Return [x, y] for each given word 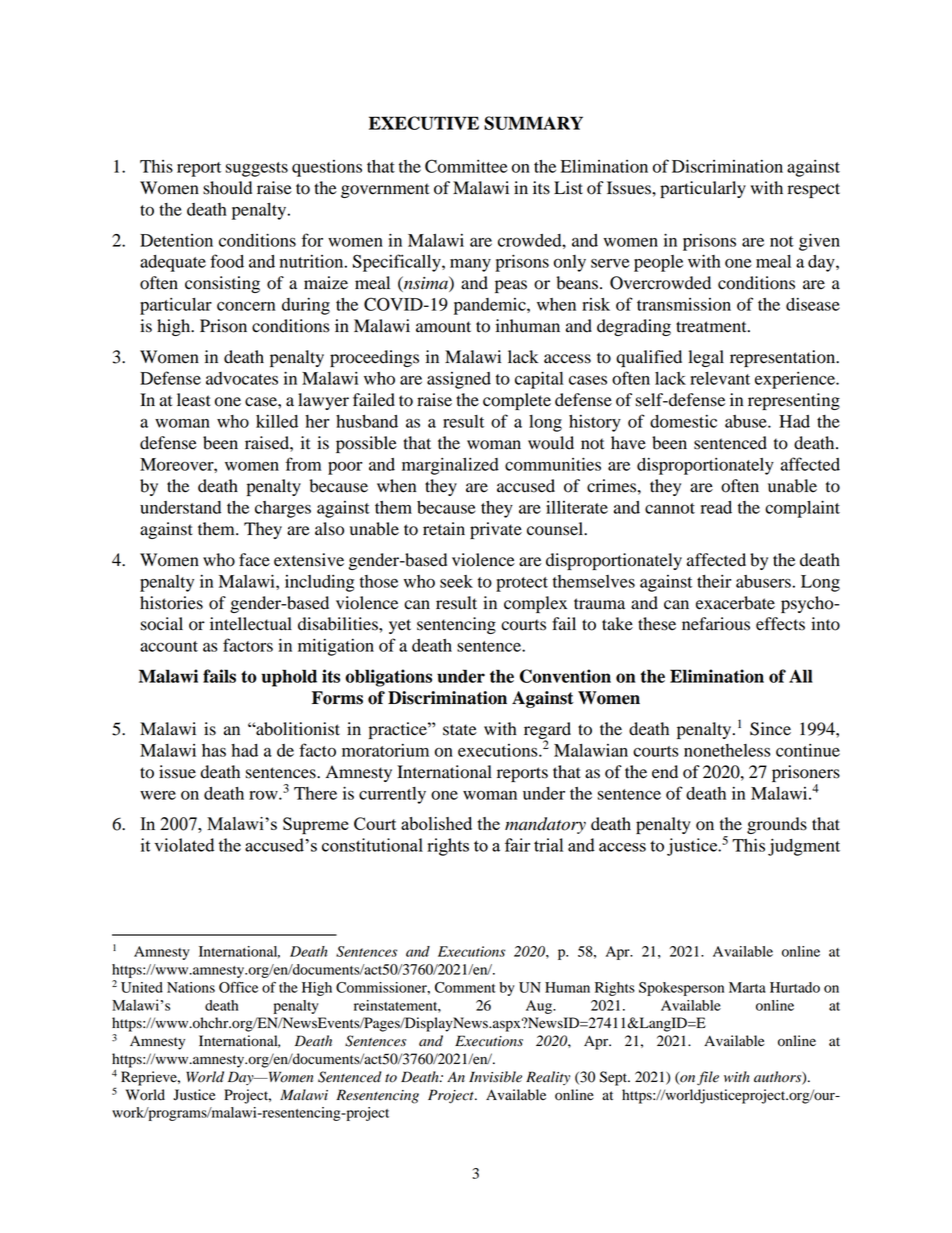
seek [456, 581]
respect [813, 190]
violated [184, 845]
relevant [720, 378]
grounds [777, 825]
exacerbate [735, 603]
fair [517, 845]
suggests [256, 169]
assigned [459, 380]
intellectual [251, 624]
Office [238, 987]
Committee [466, 166]
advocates [242, 378]
